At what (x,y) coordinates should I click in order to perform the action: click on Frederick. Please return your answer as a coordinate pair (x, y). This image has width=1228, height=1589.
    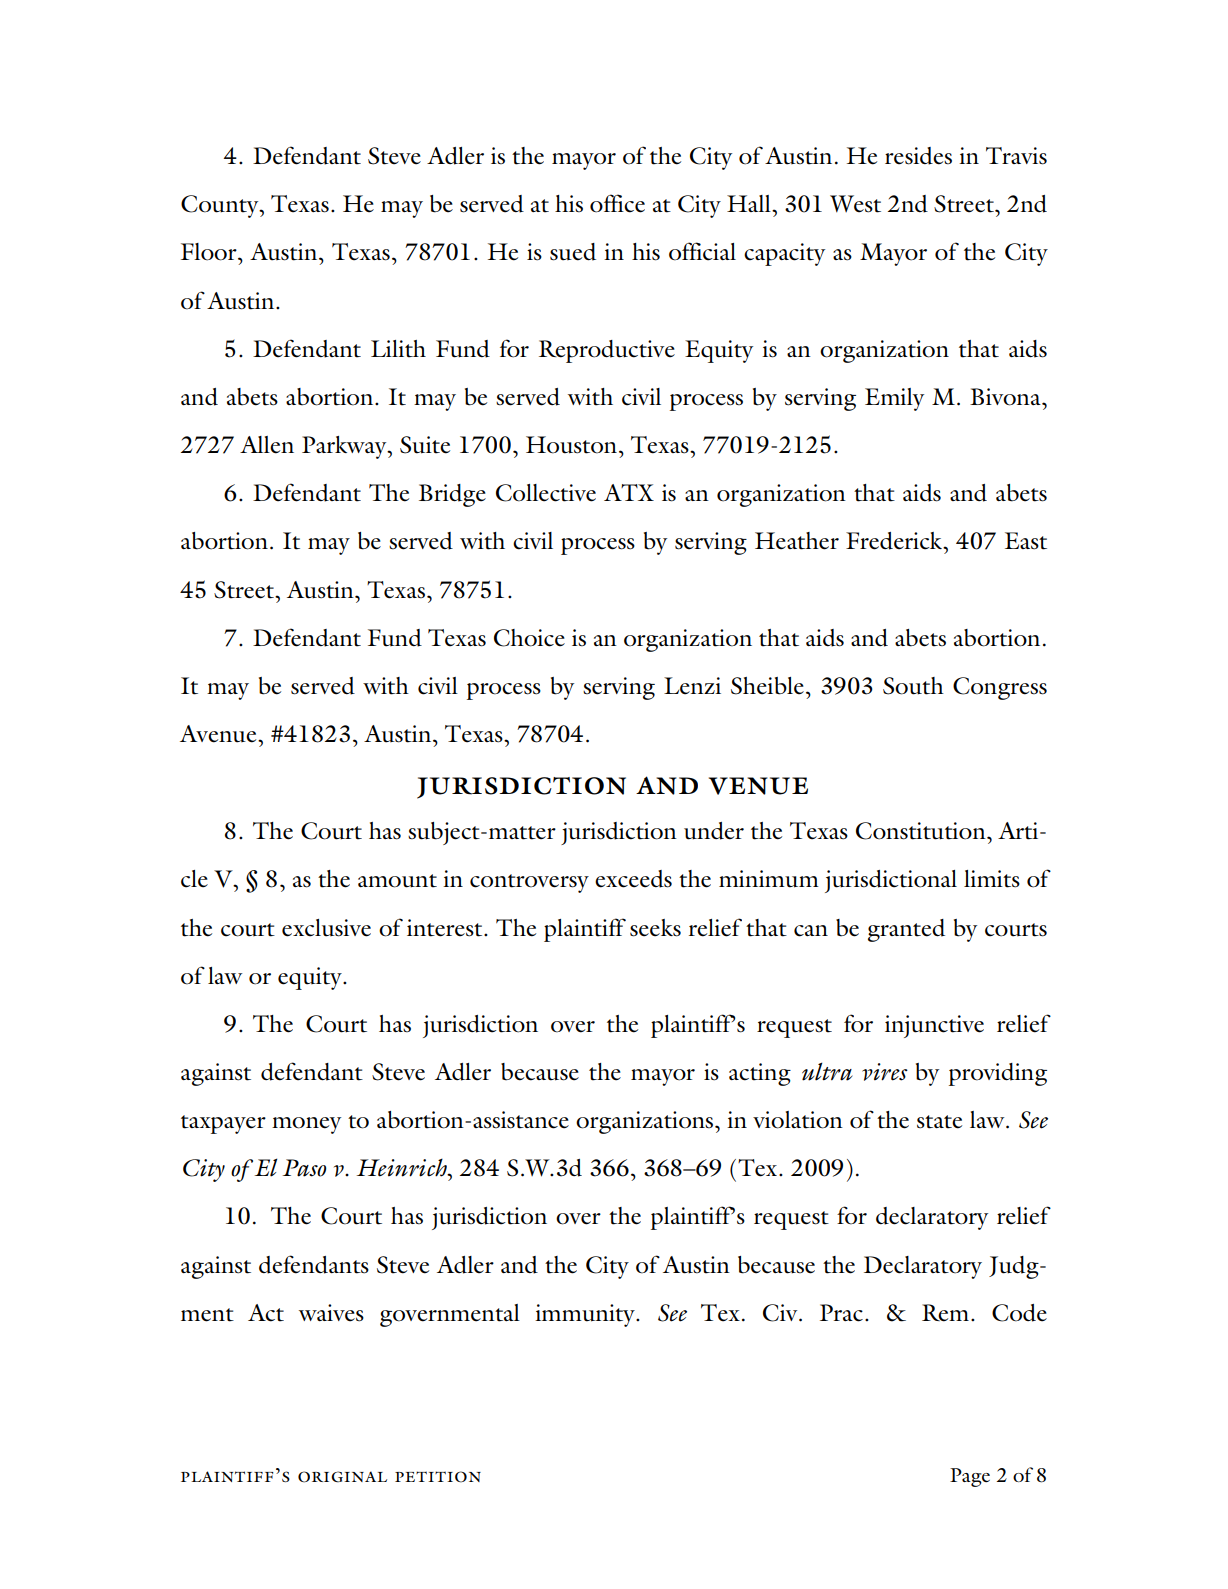
    Looking at the image, I should click on (895, 541).
